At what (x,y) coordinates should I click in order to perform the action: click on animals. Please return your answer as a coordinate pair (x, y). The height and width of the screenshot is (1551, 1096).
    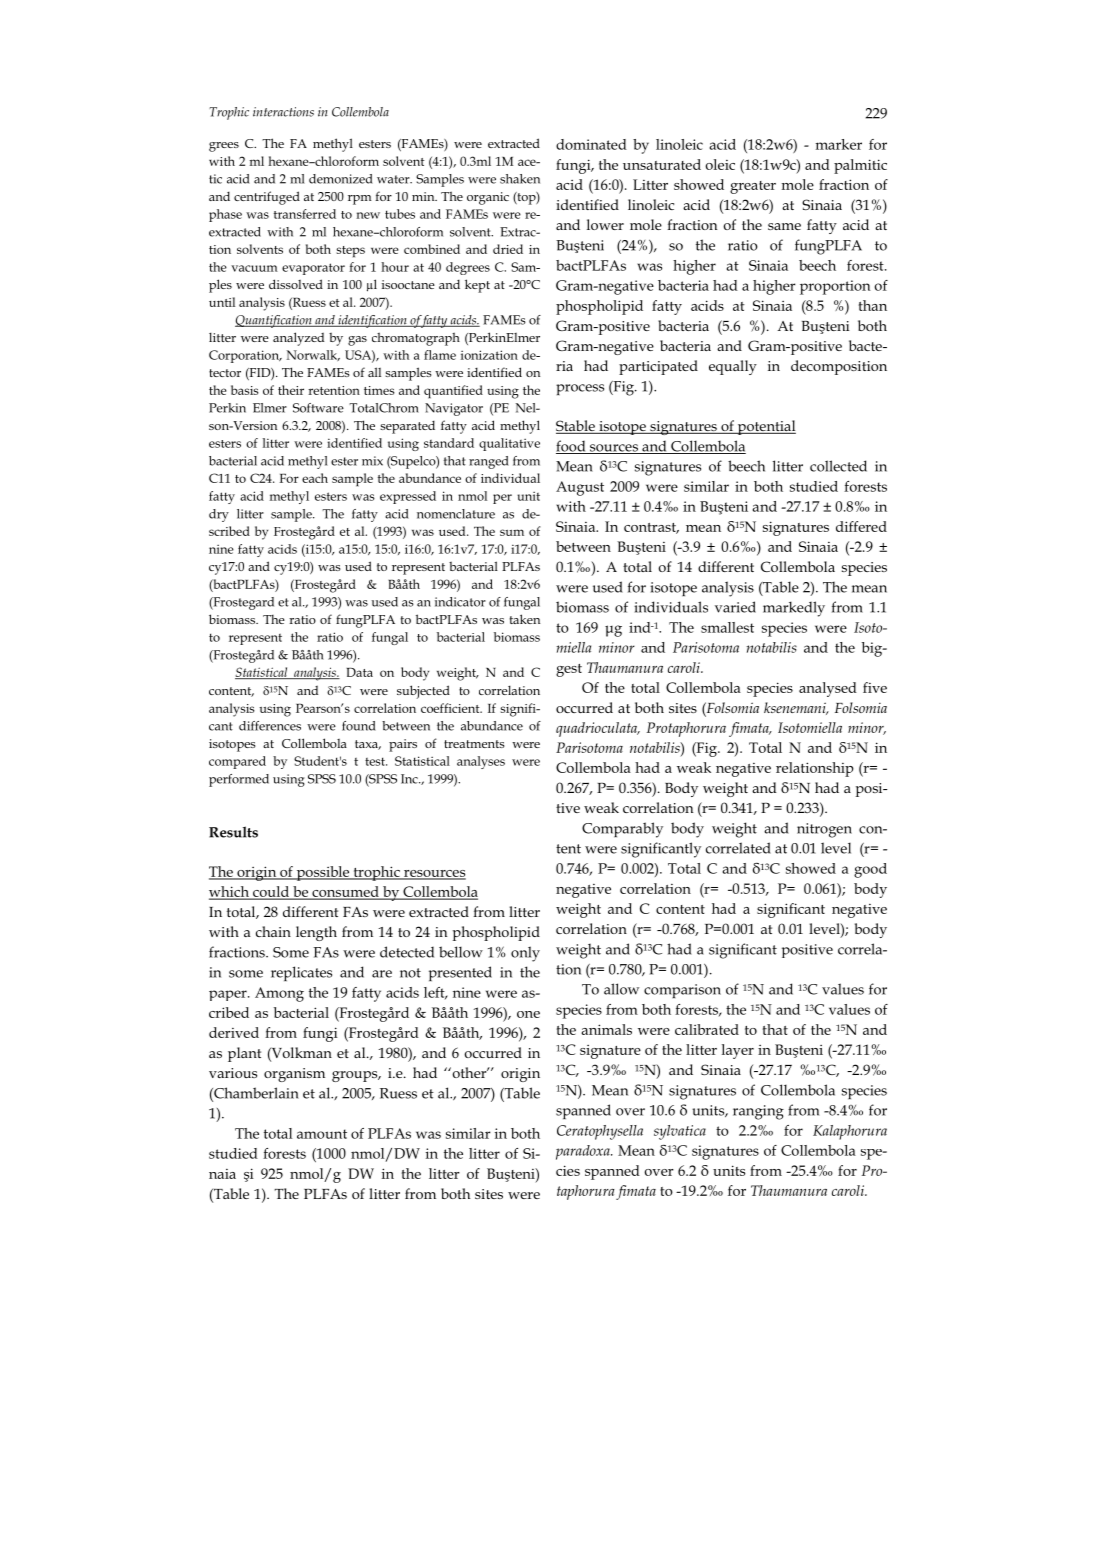
    Looking at the image, I should click on (606, 1029).
